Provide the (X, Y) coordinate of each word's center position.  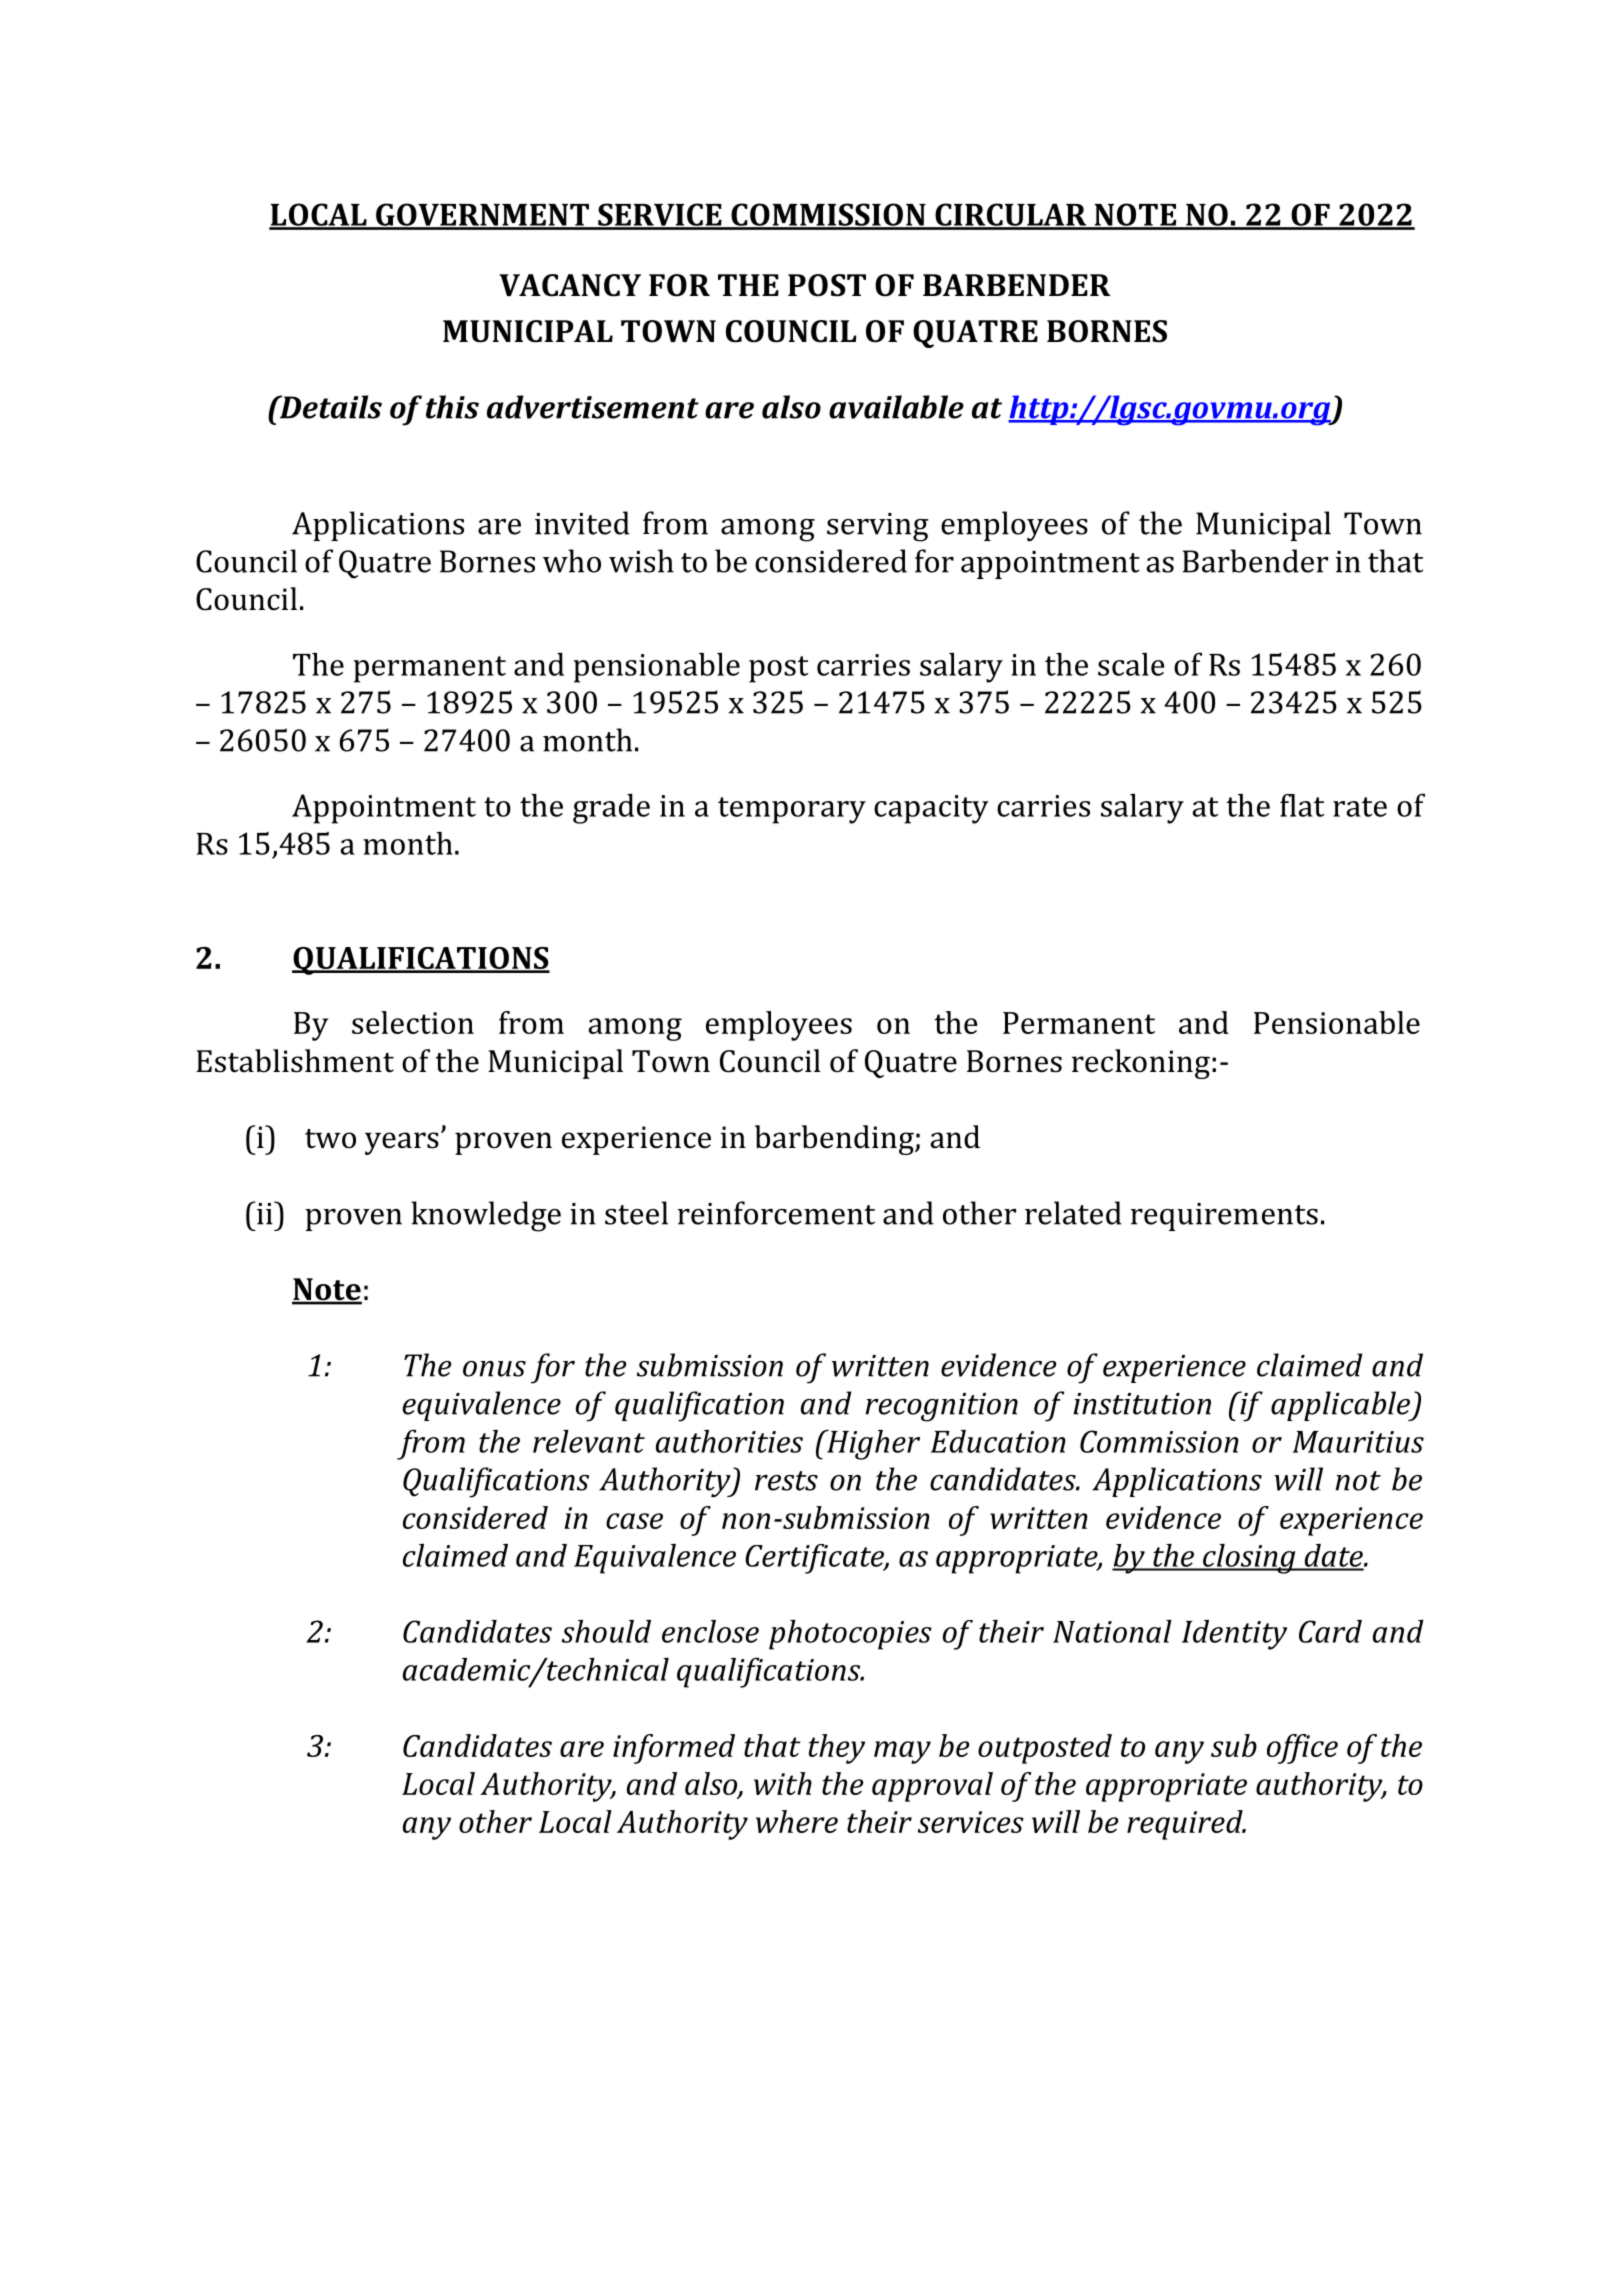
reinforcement (776, 1213)
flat (1302, 805)
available (896, 407)
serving (878, 527)
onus (494, 1369)
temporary (792, 810)
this (452, 407)
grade (611, 809)
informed (674, 1749)
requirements (1224, 1217)
